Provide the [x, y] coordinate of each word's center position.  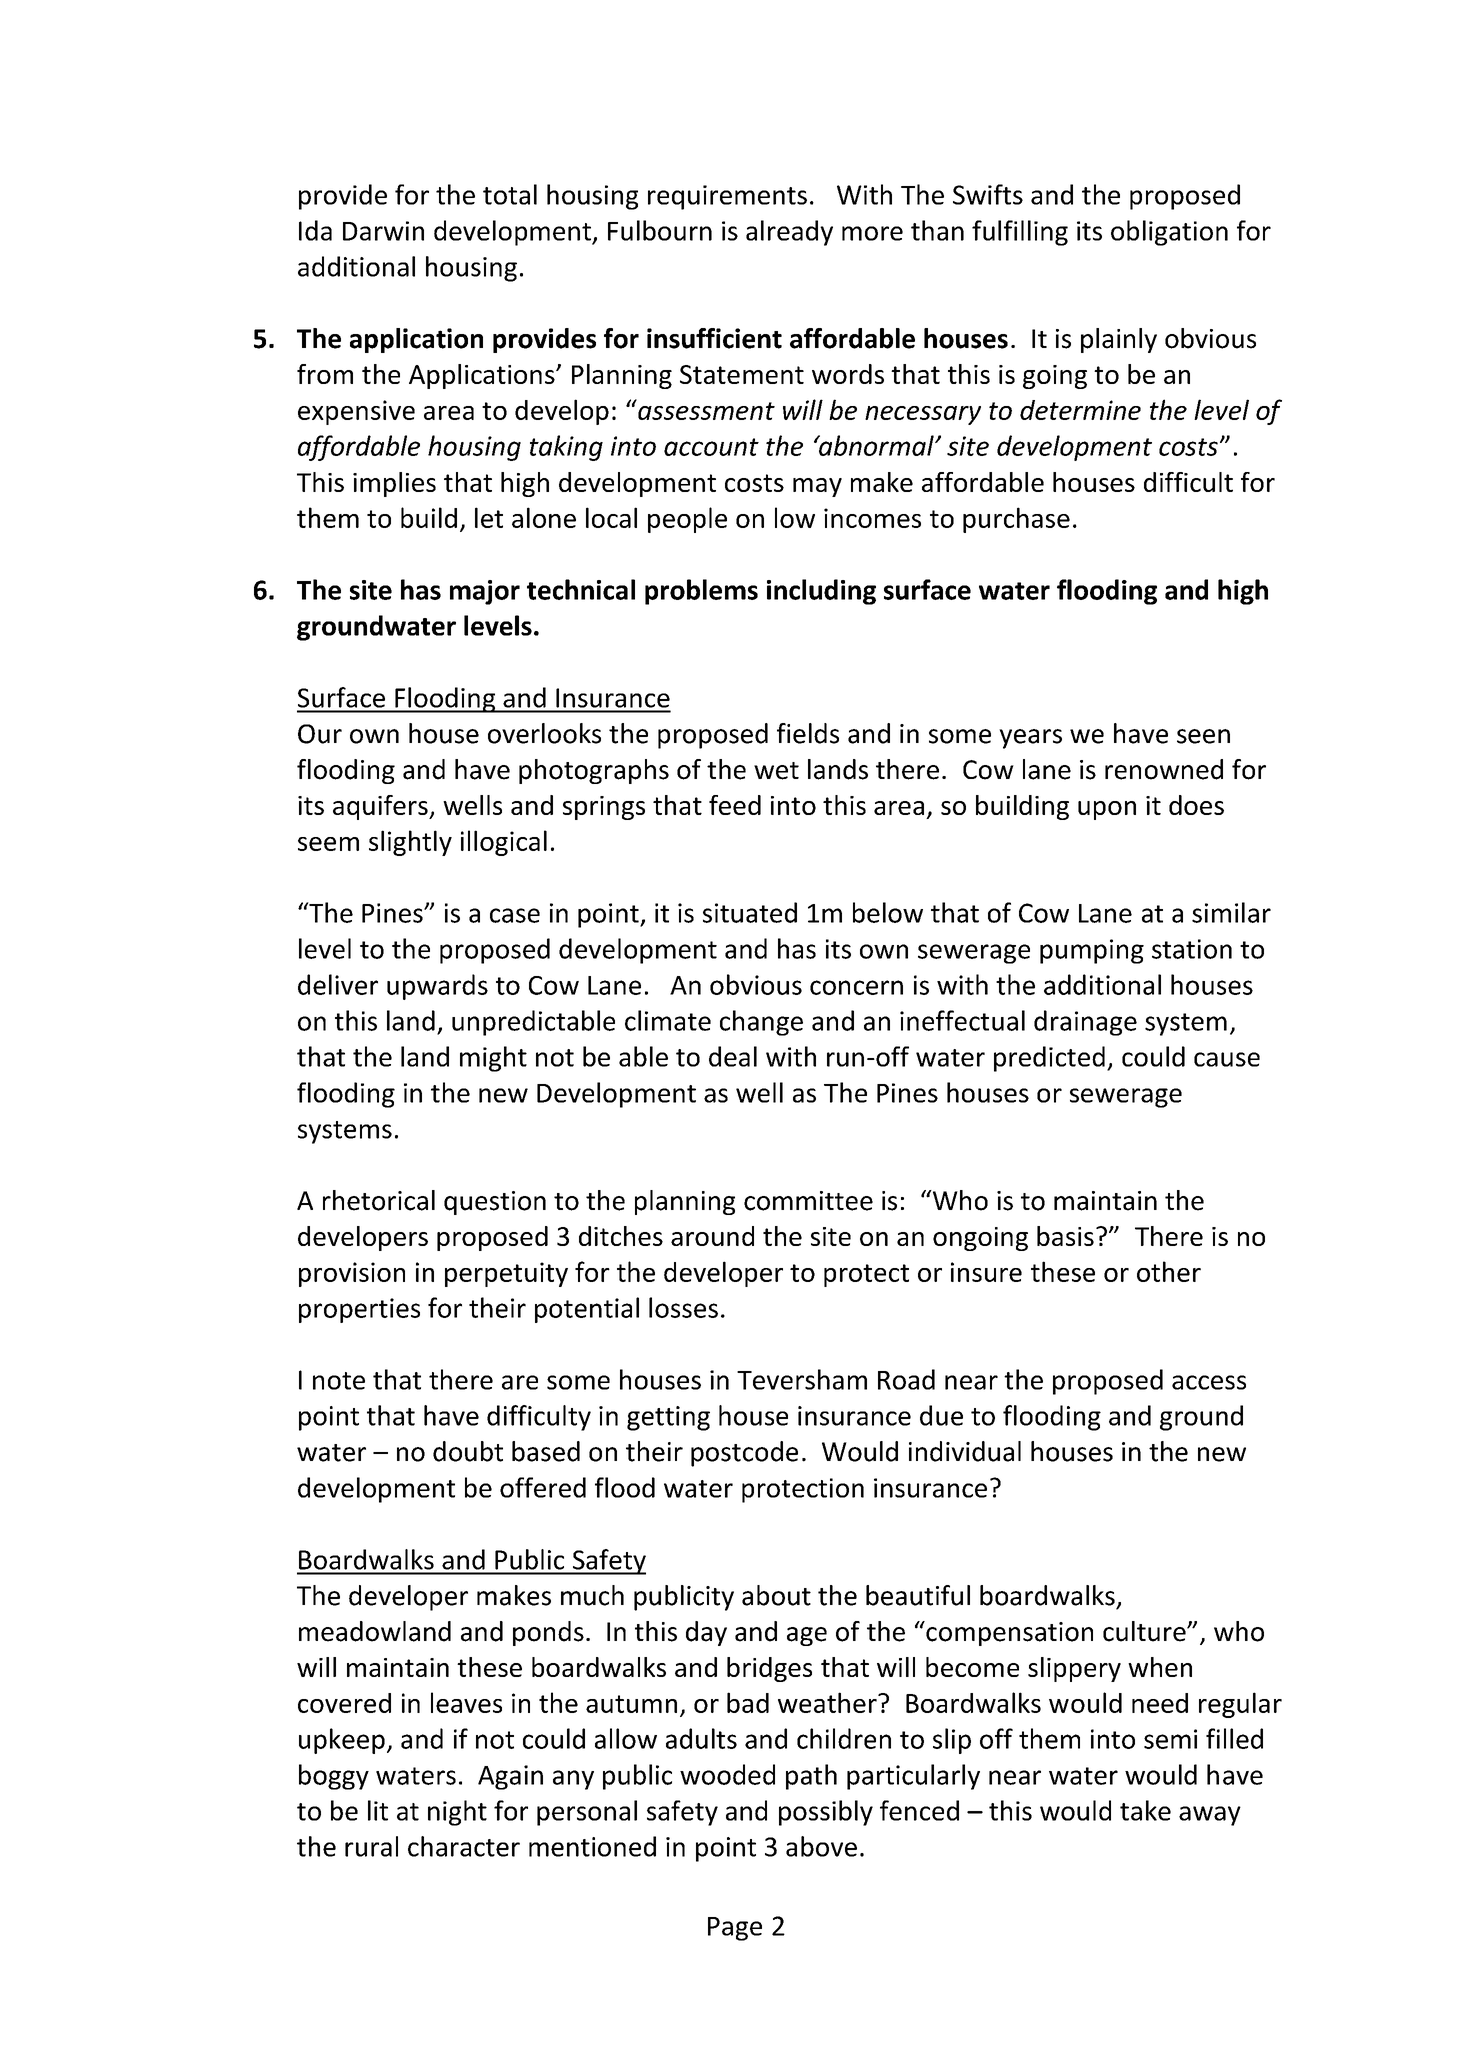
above [821, 1846]
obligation [1169, 233]
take [1145, 1810]
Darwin [383, 231]
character [464, 1846]
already [789, 233]
